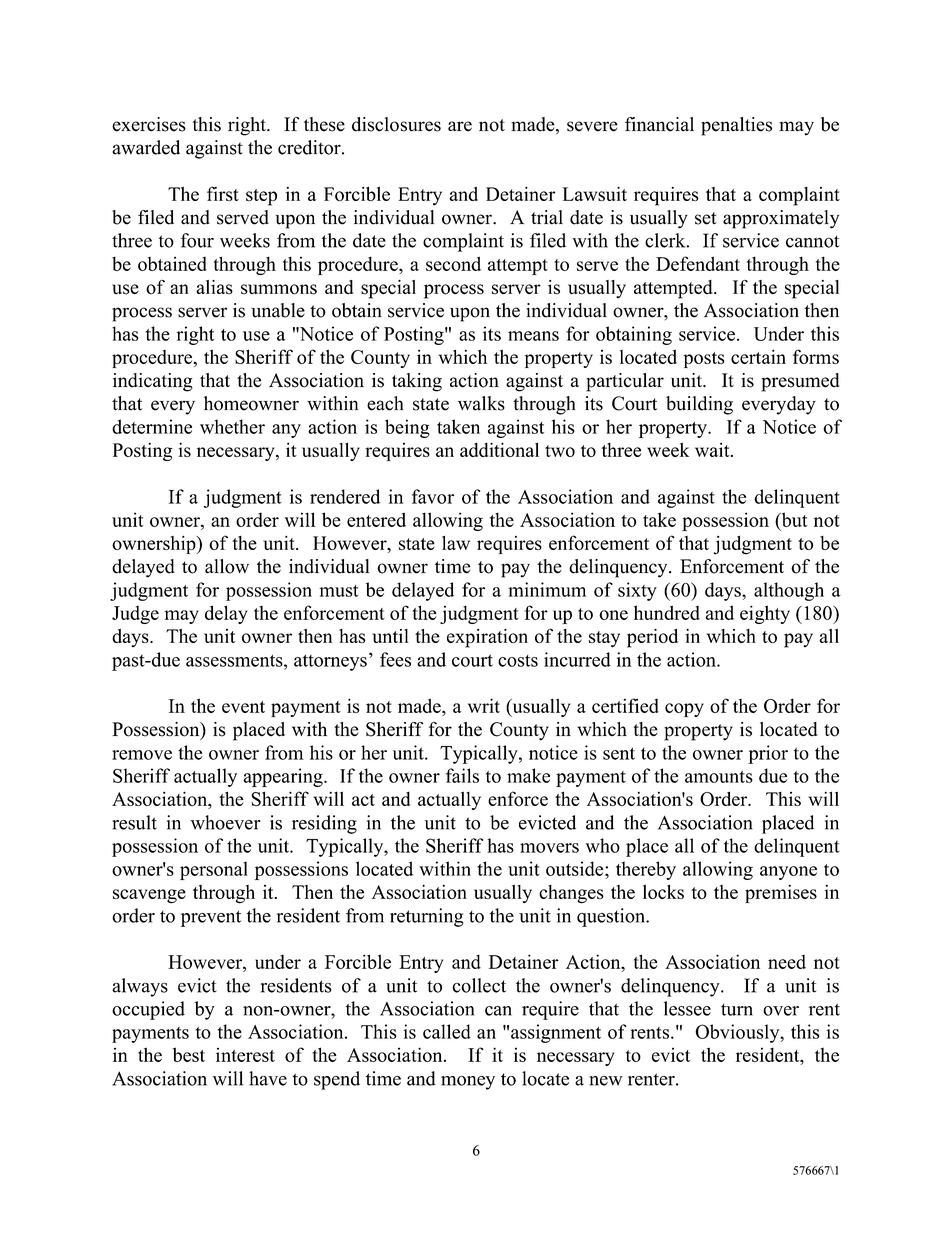 This screenshot has width=952, height=1233. What do you see at coordinates (460, 126) in the screenshot?
I see `are` at bounding box center [460, 126].
